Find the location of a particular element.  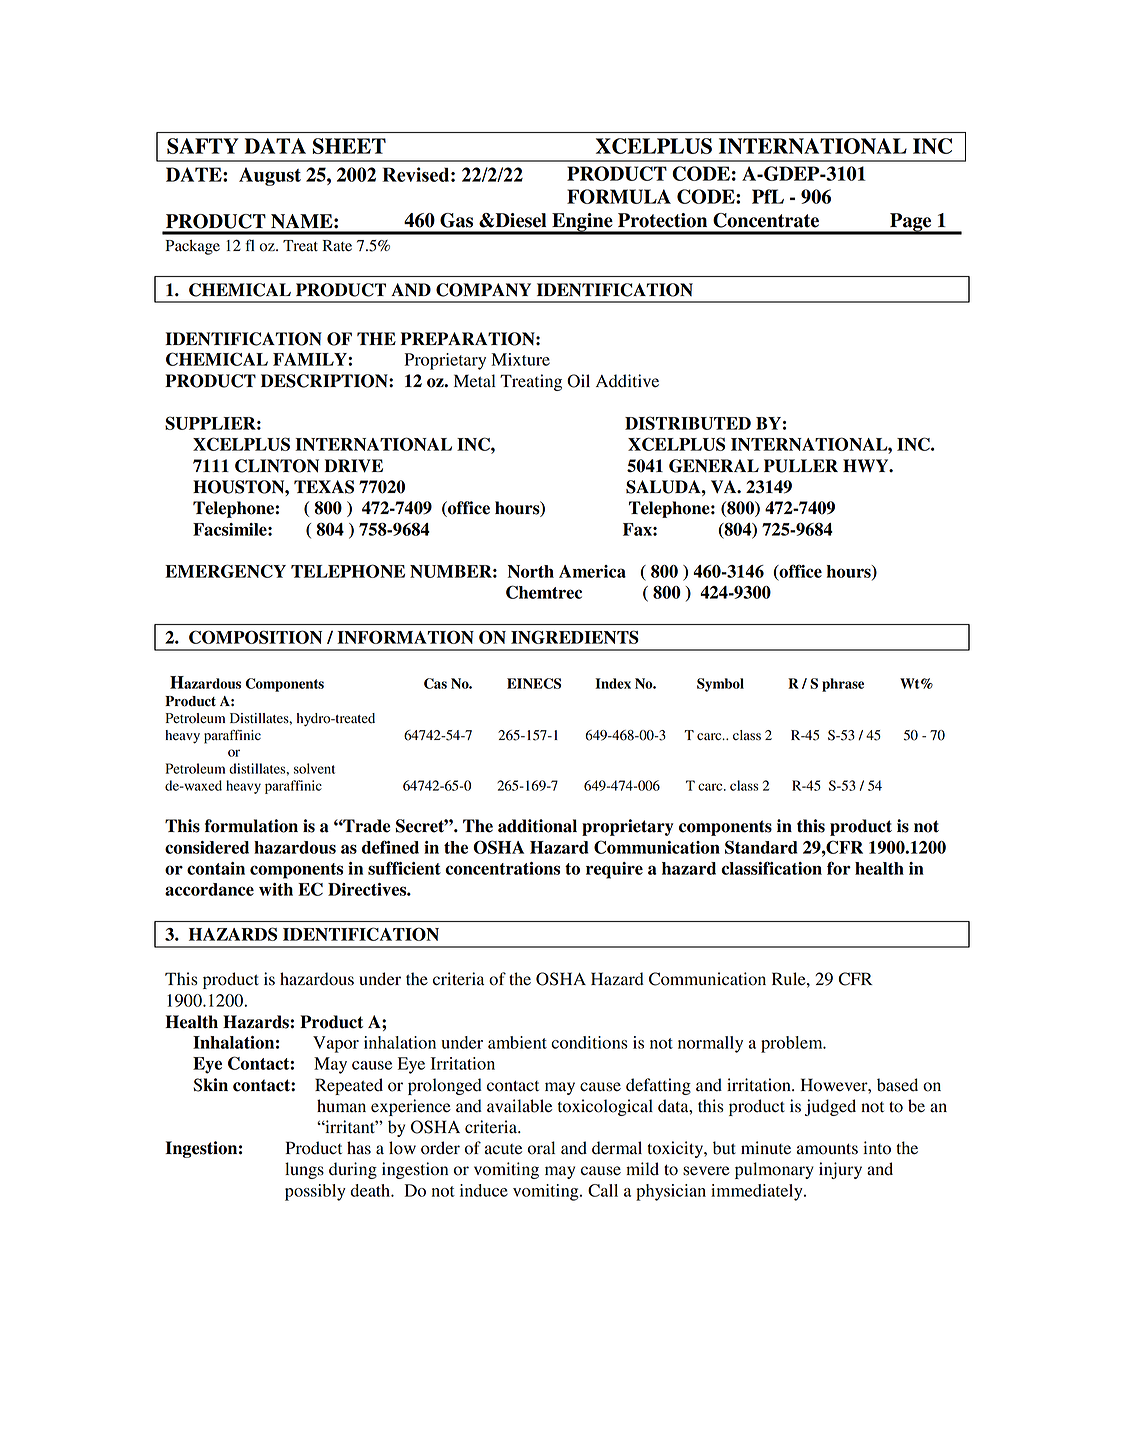

PULLER is located at coordinates (801, 466).
